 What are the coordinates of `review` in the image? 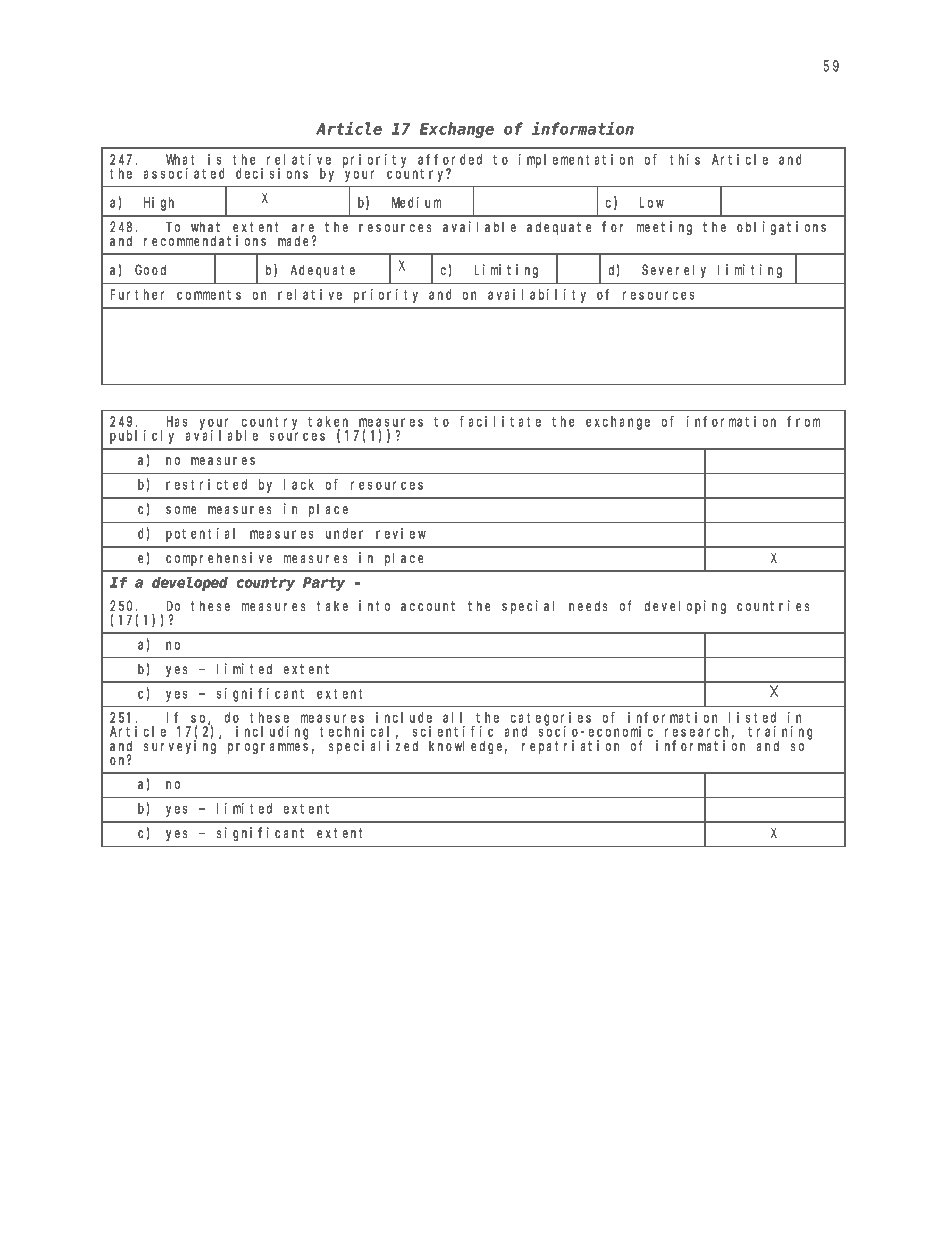 It's located at (401, 533).
